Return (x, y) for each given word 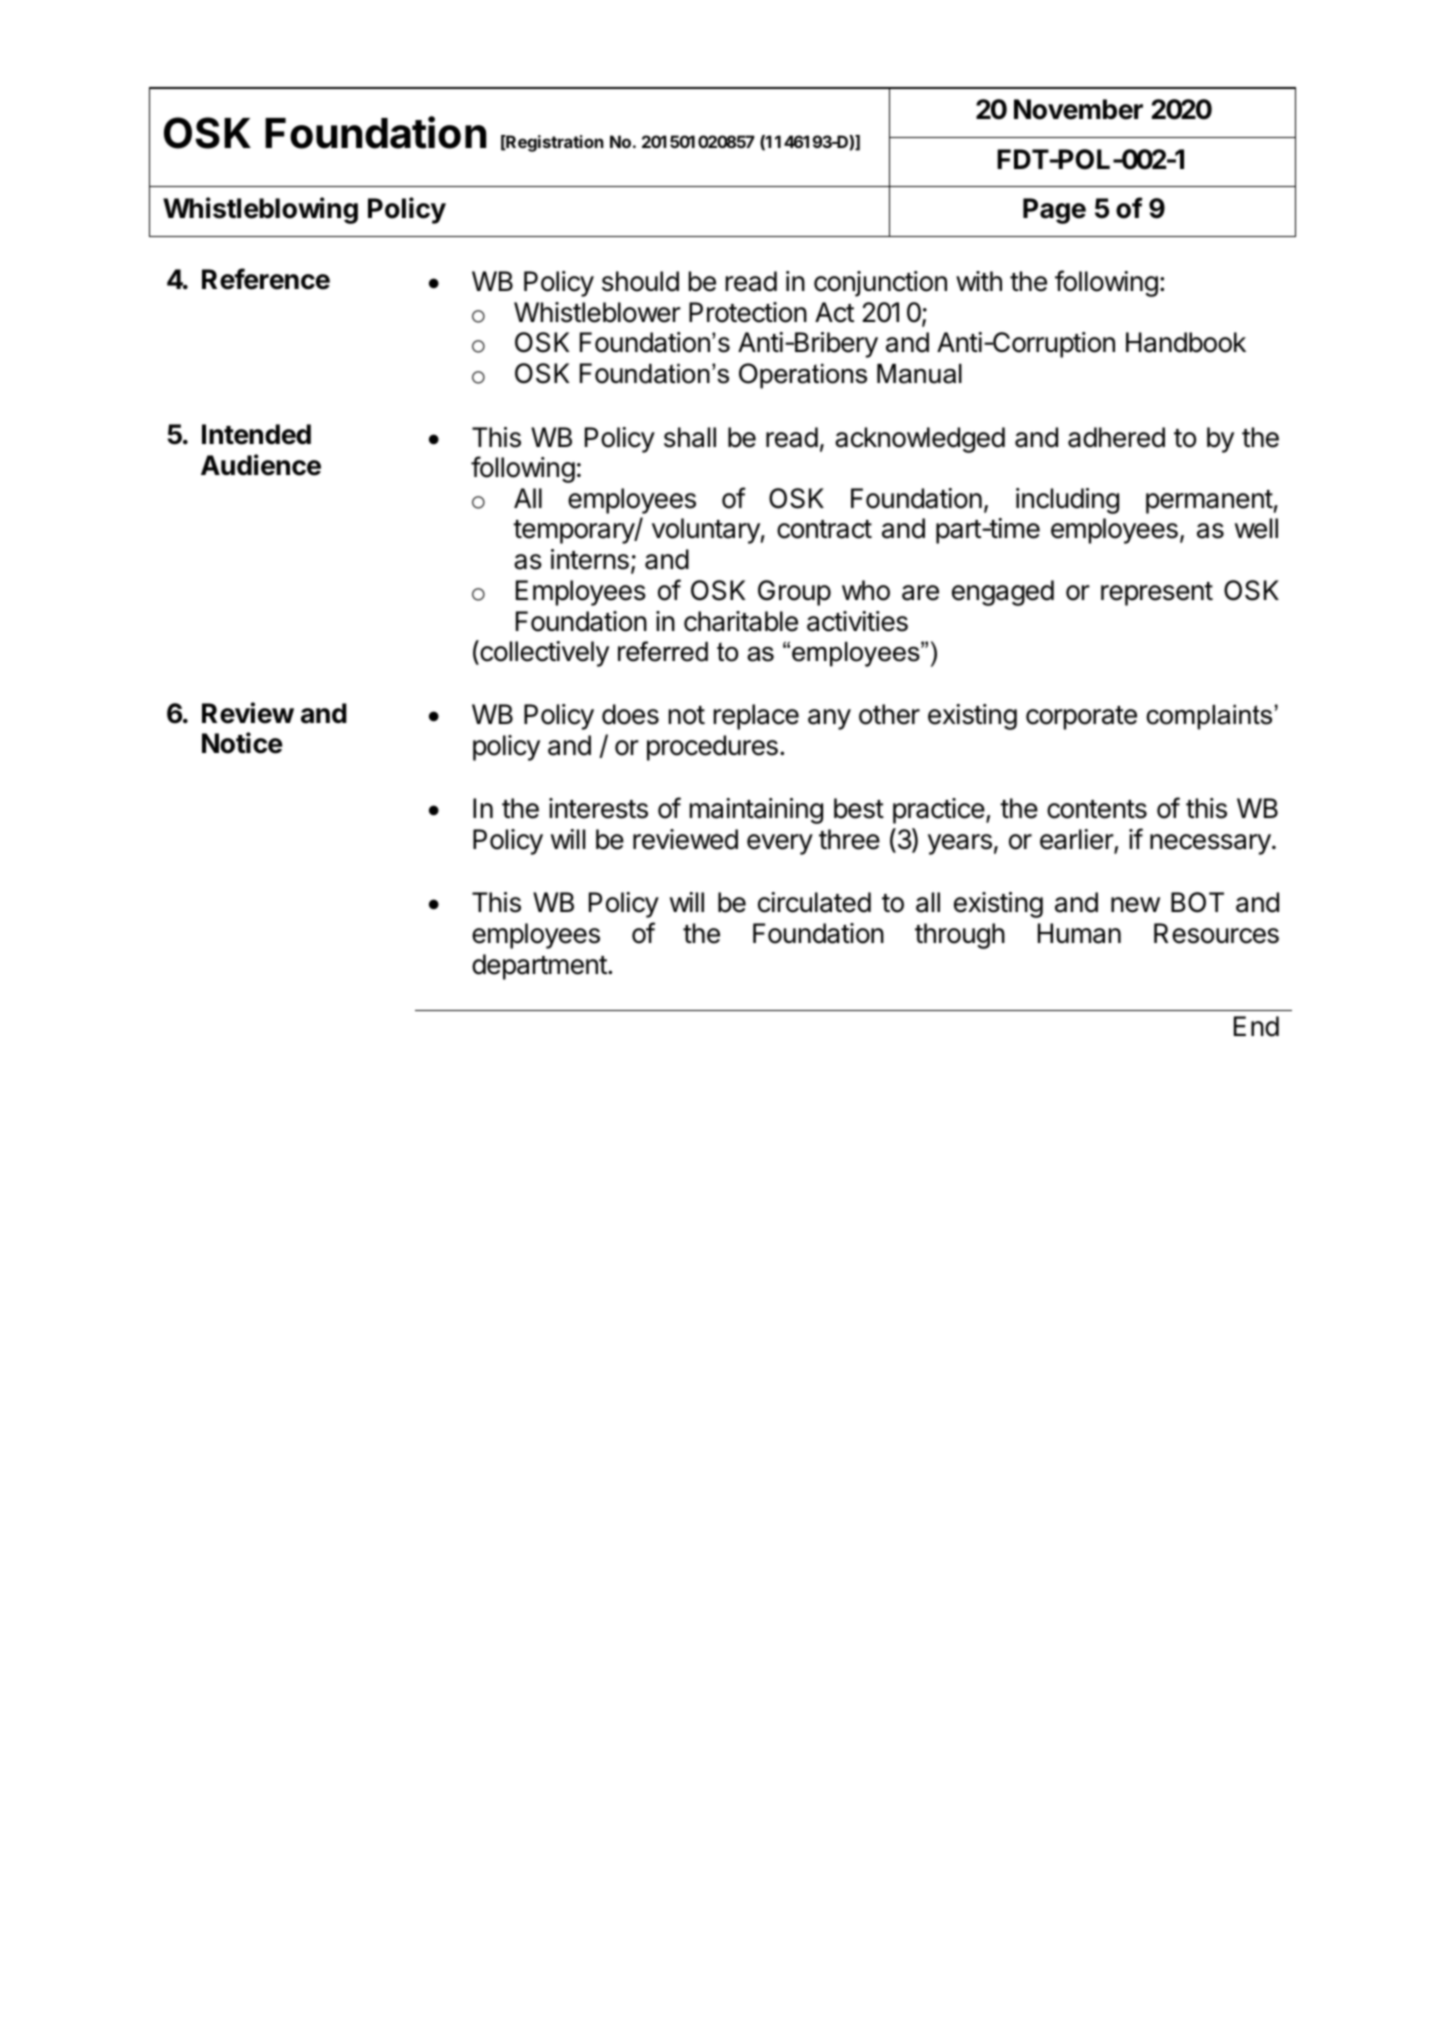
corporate (1081, 718)
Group (794, 593)
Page (1054, 211)
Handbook (1186, 342)
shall (690, 437)
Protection (748, 312)
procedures (712, 748)
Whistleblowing (260, 210)
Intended (256, 434)
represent (1157, 594)
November (1078, 109)
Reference (266, 279)
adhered (1116, 437)
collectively (543, 653)
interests (598, 808)
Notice (242, 743)
